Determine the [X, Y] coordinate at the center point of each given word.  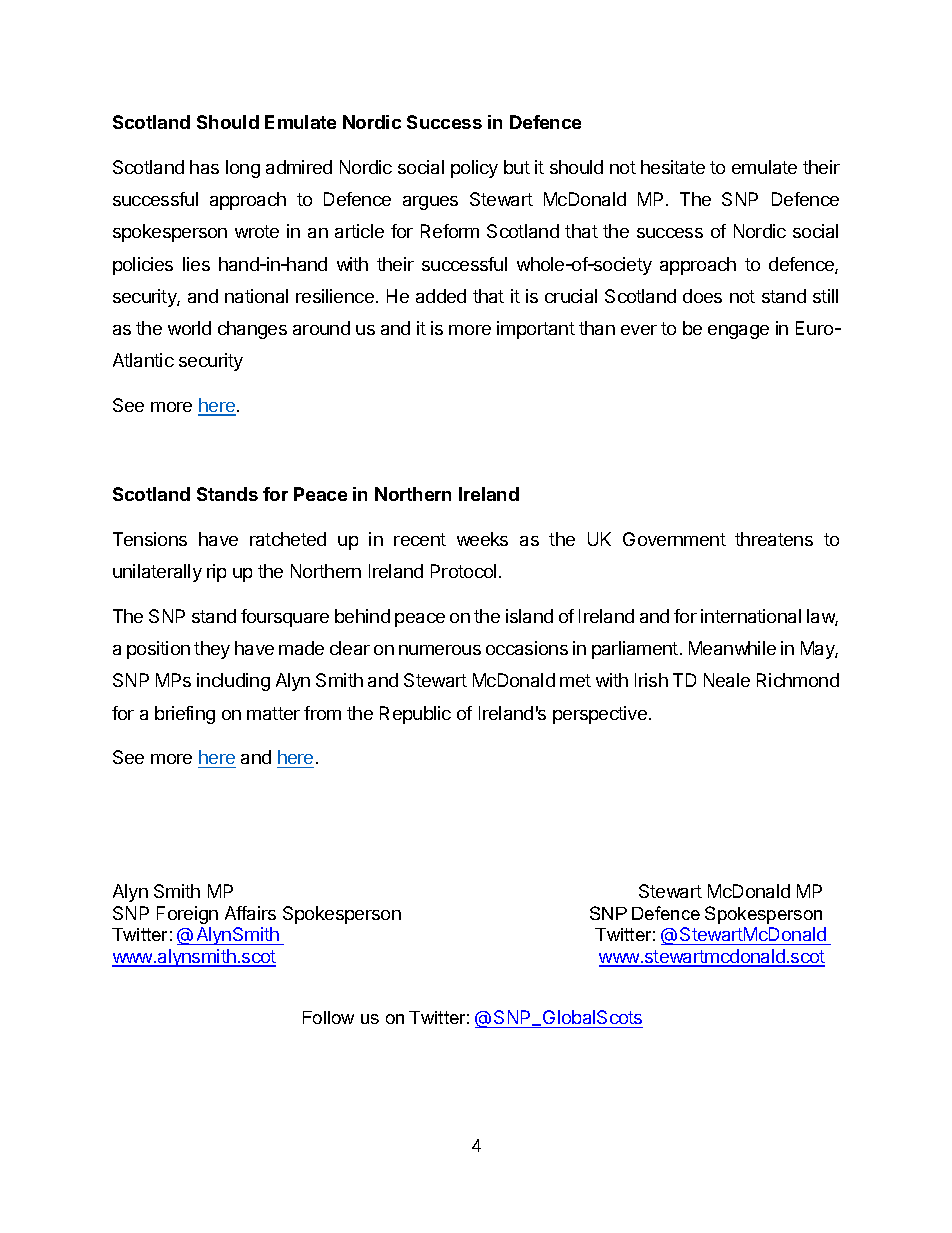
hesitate [673, 167]
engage [738, 332]
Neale [727, 680]
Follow [328, 1017]
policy [474, 169]
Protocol [463, 571]
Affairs [250, 913]
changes [252, 330]
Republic [415, 715]
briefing [185, 715]
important [536, 330]
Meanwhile [732, 648]
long [243, 169]
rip [216, 573]
